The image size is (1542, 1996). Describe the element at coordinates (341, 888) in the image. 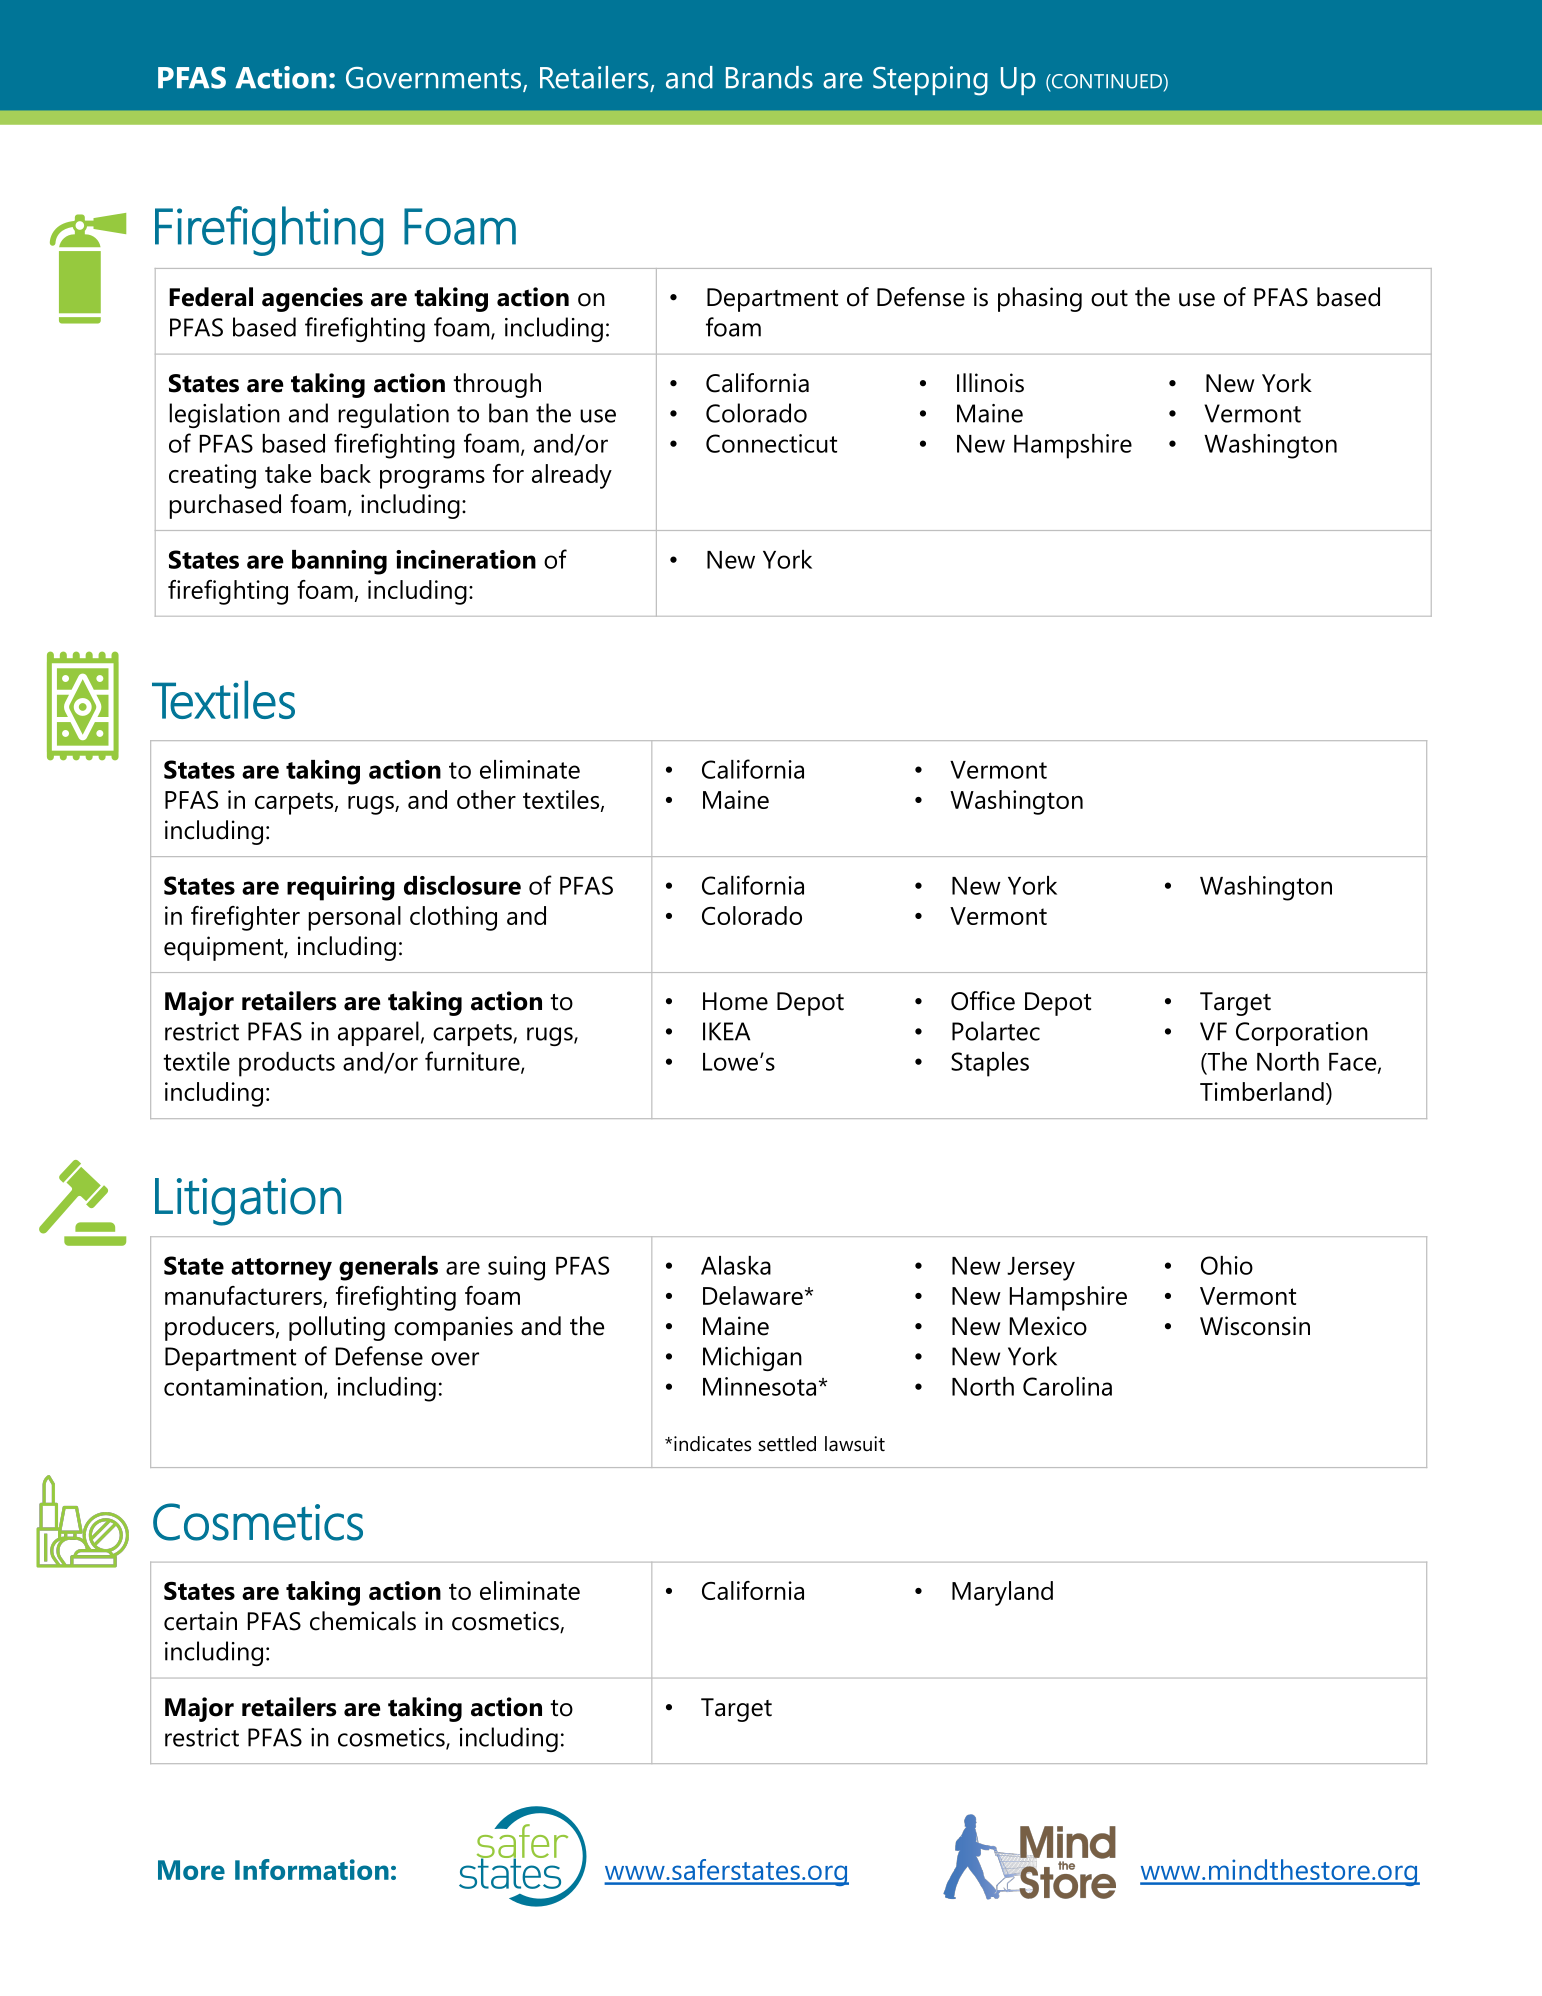

I see `requiring` at that location.
